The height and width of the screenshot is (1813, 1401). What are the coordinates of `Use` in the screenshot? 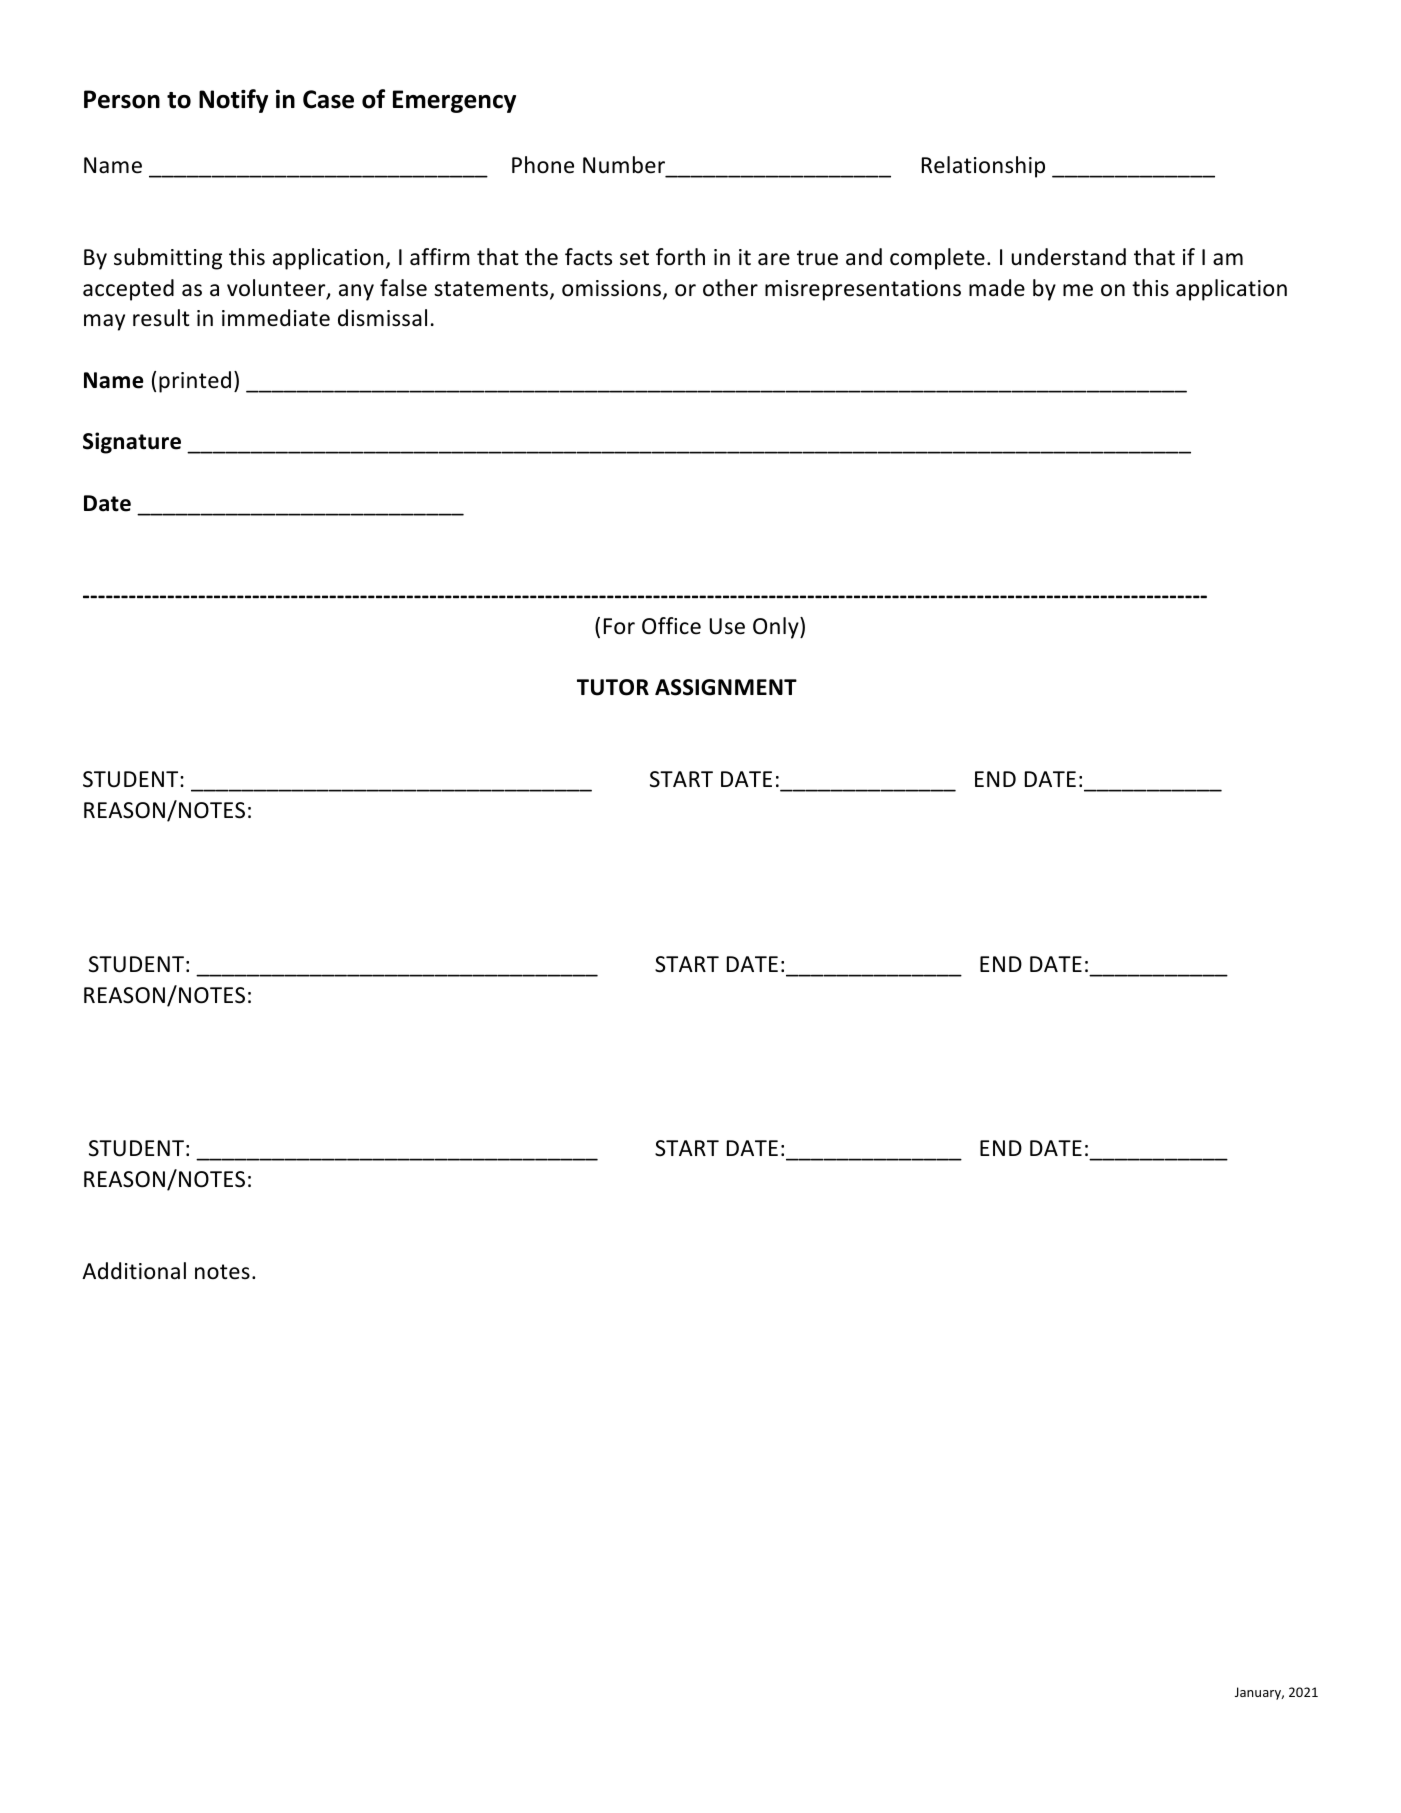 It's located at (727, 626).
